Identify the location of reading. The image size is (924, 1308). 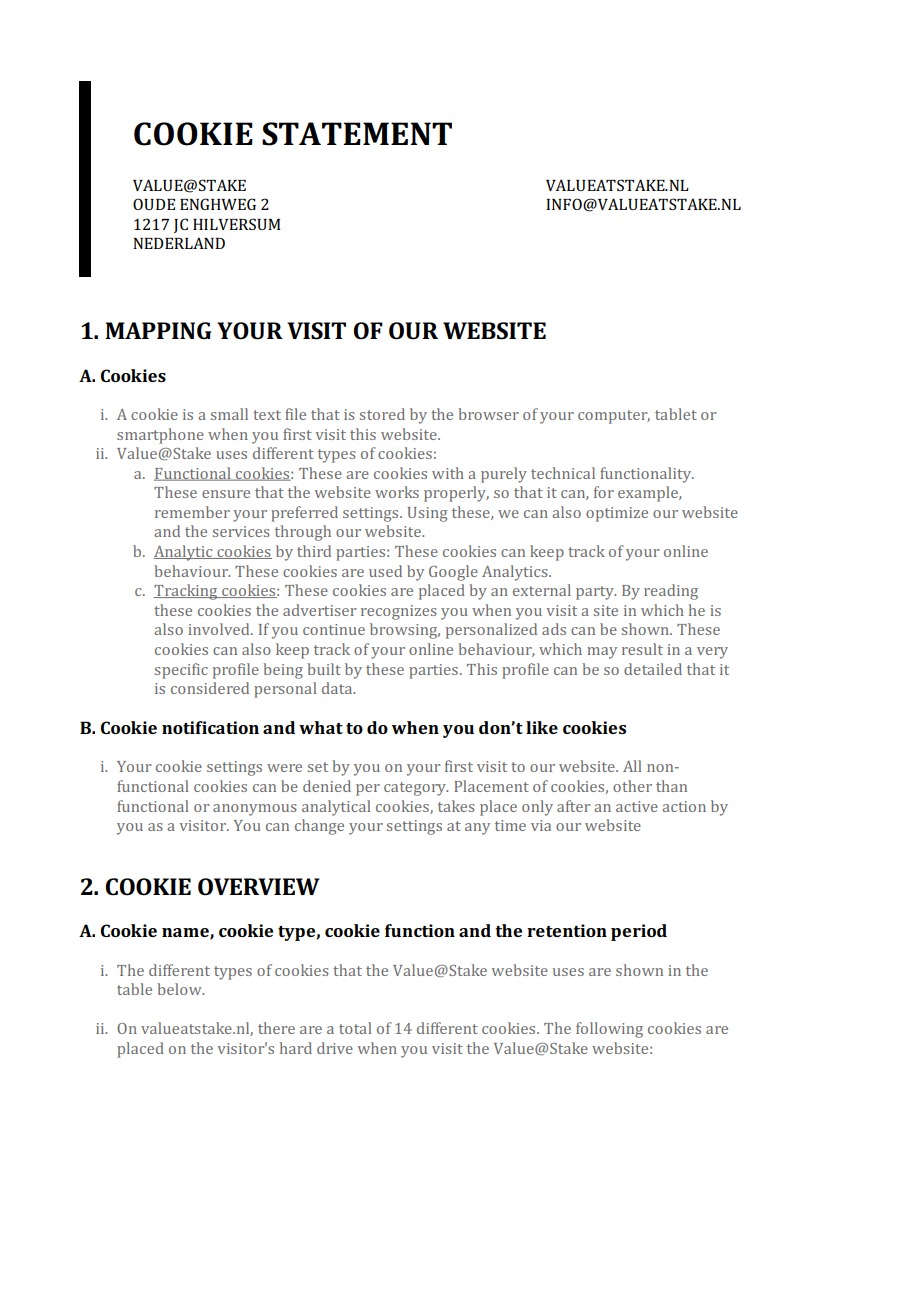
(671, 592).
